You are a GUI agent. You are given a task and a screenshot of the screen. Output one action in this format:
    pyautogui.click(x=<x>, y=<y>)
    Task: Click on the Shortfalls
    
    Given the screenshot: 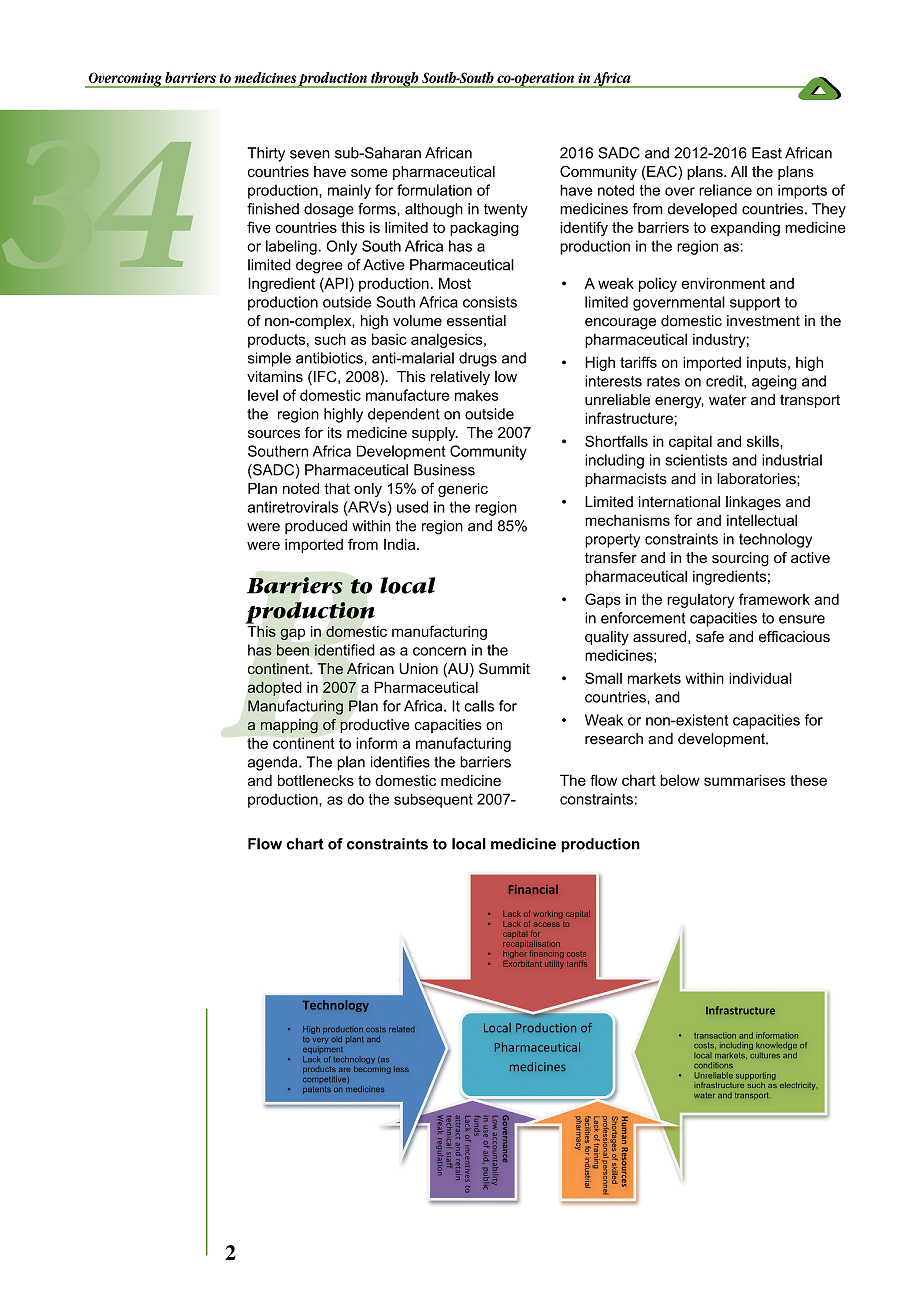 What is the action you would take?
    pyautogui.click(x=616, y=441)
